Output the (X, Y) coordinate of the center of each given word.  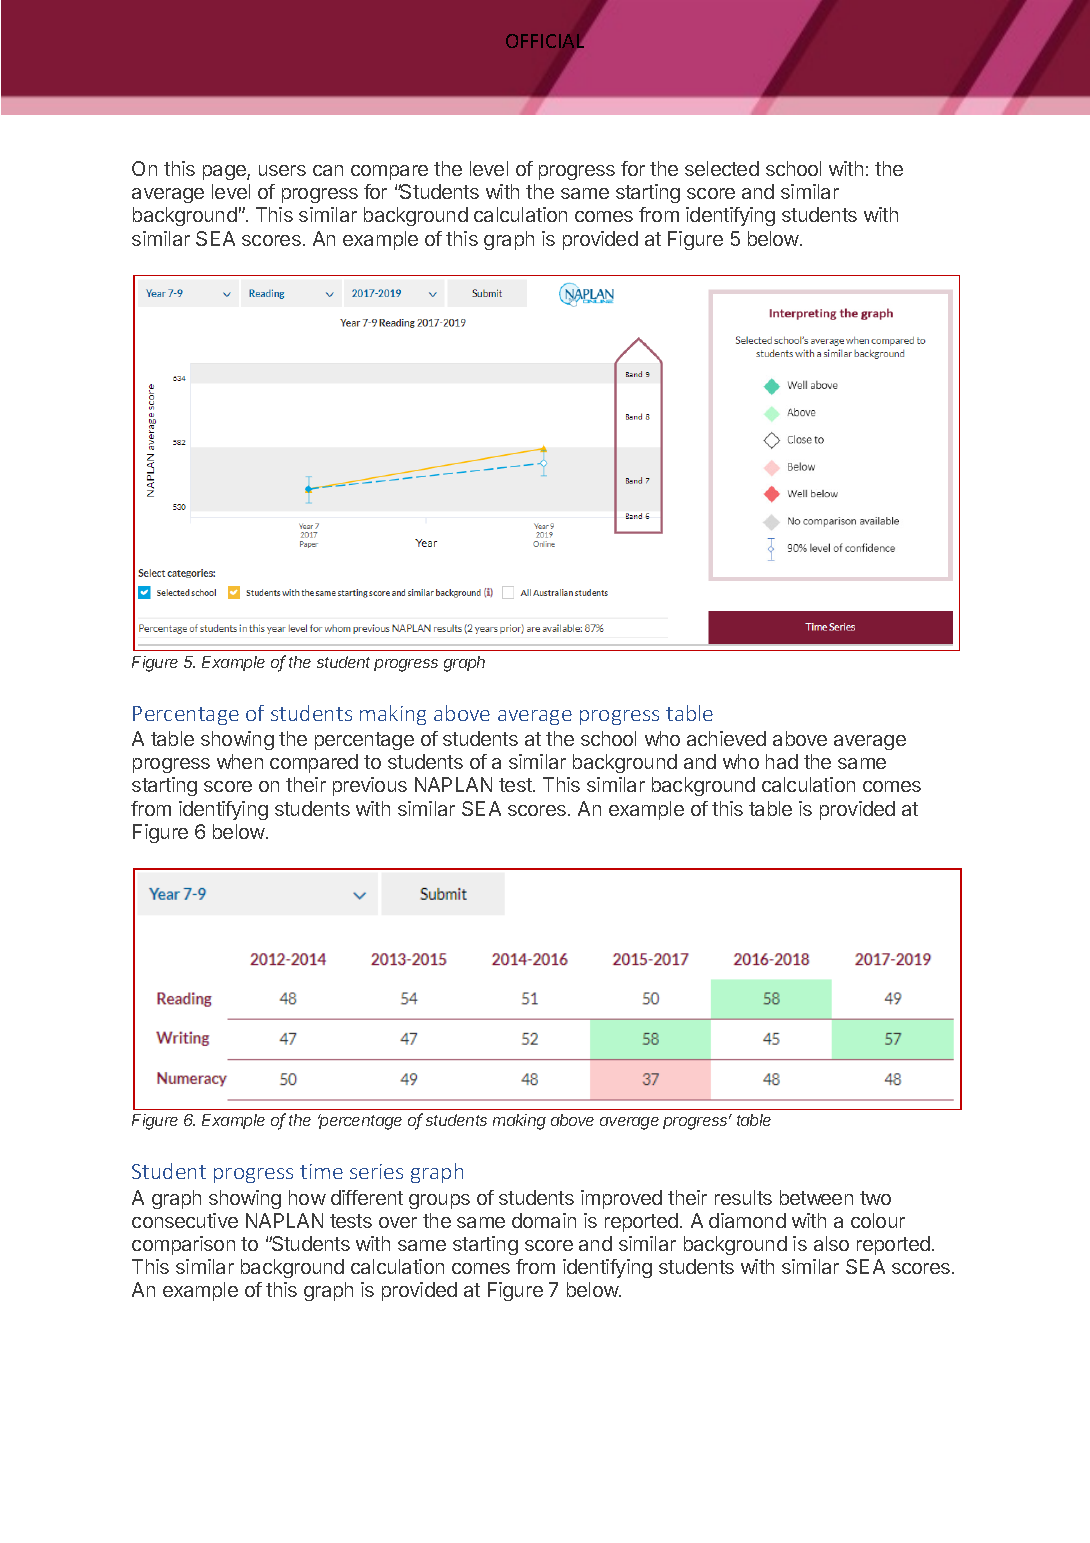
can (328, 170)
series (376, 1171)
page (225, 172)
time (321, 1171)
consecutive (185, 1220)
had (782, 761)
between (816, 1197)
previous (370, 786)
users (282, 170)
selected (722, 168)
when (240, 761)
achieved (726, 738)
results (743, 1197)
